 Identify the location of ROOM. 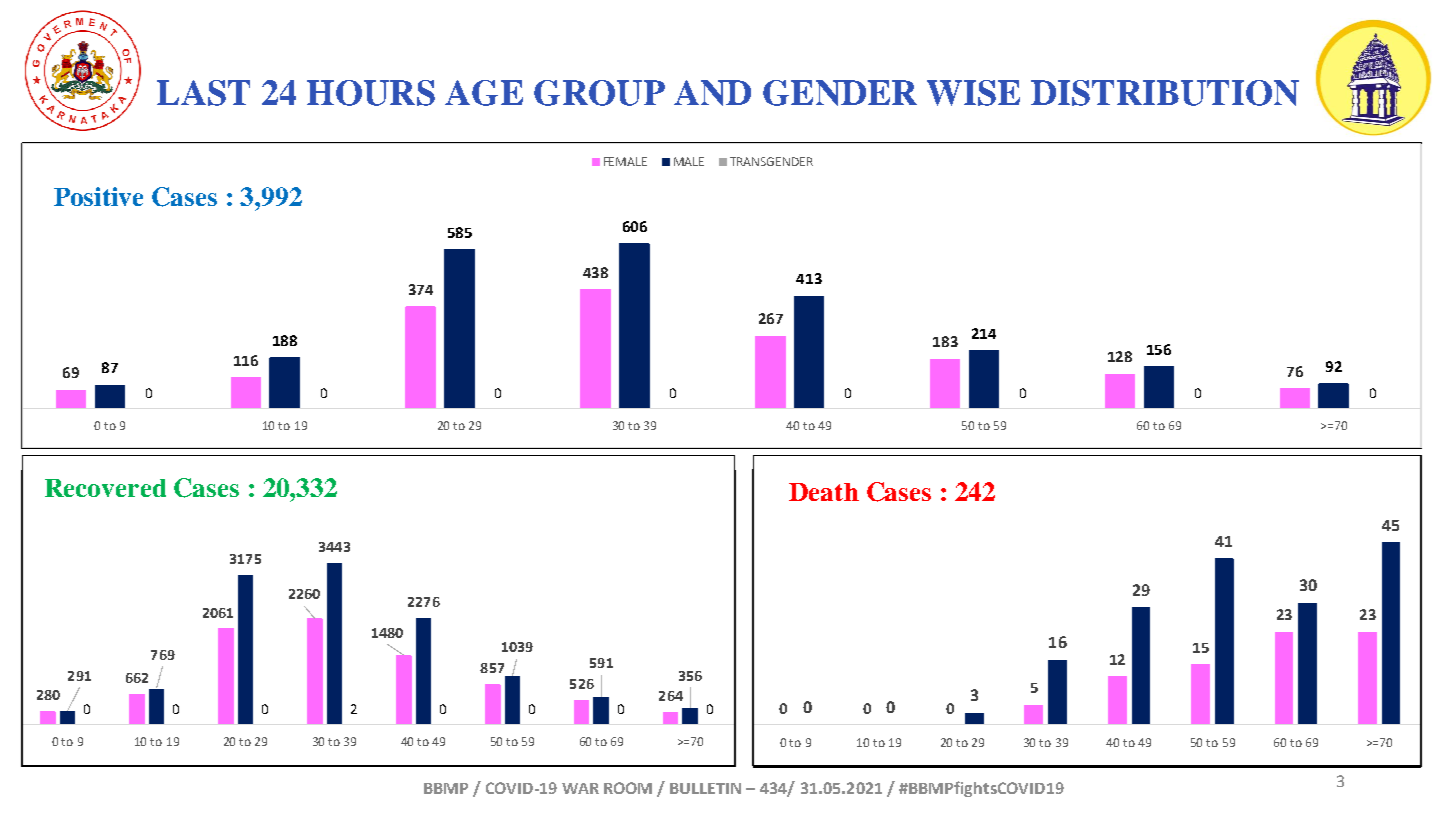
(628, 788).
